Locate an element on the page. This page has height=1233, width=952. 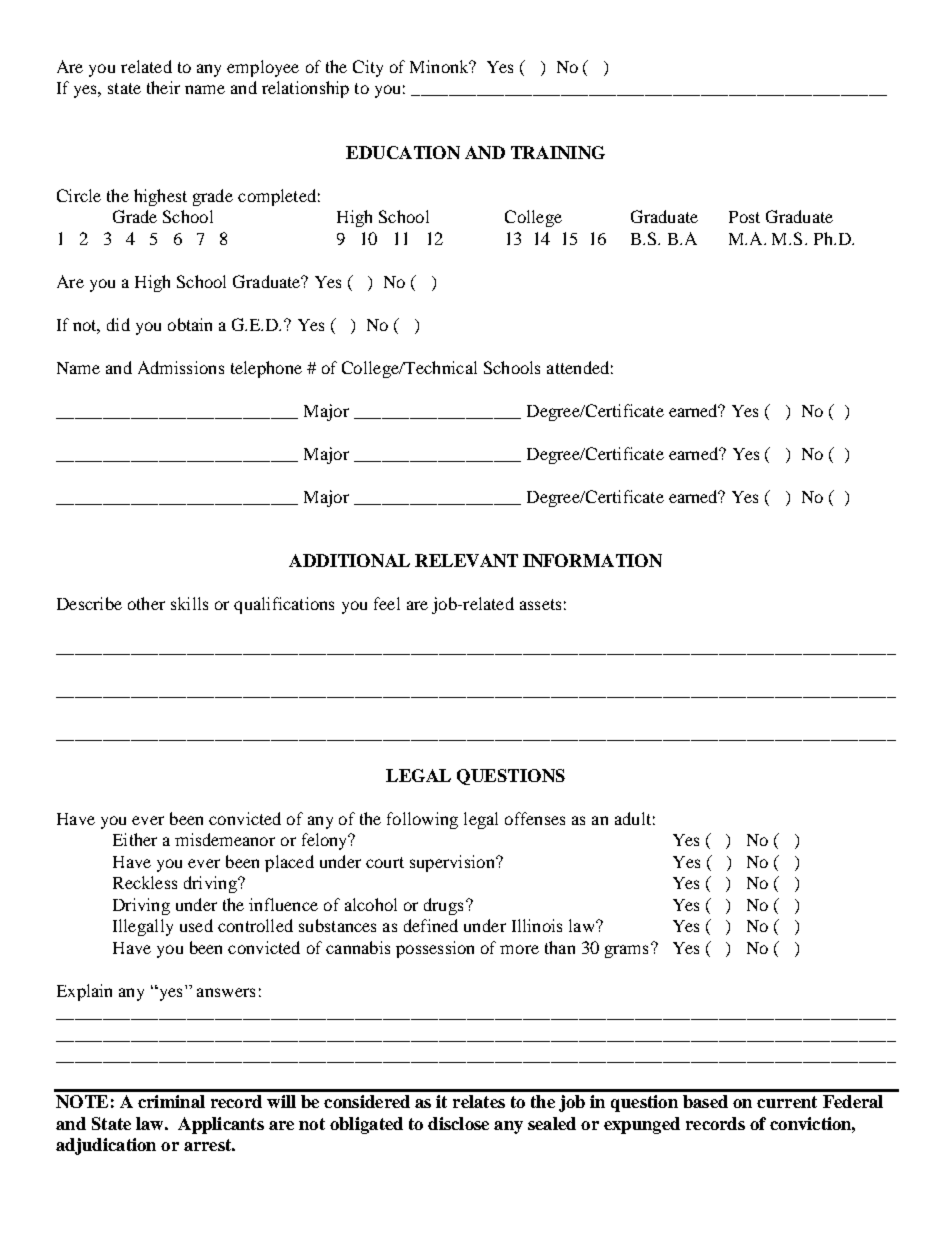
offenses is located at coordinates (535, 818).
